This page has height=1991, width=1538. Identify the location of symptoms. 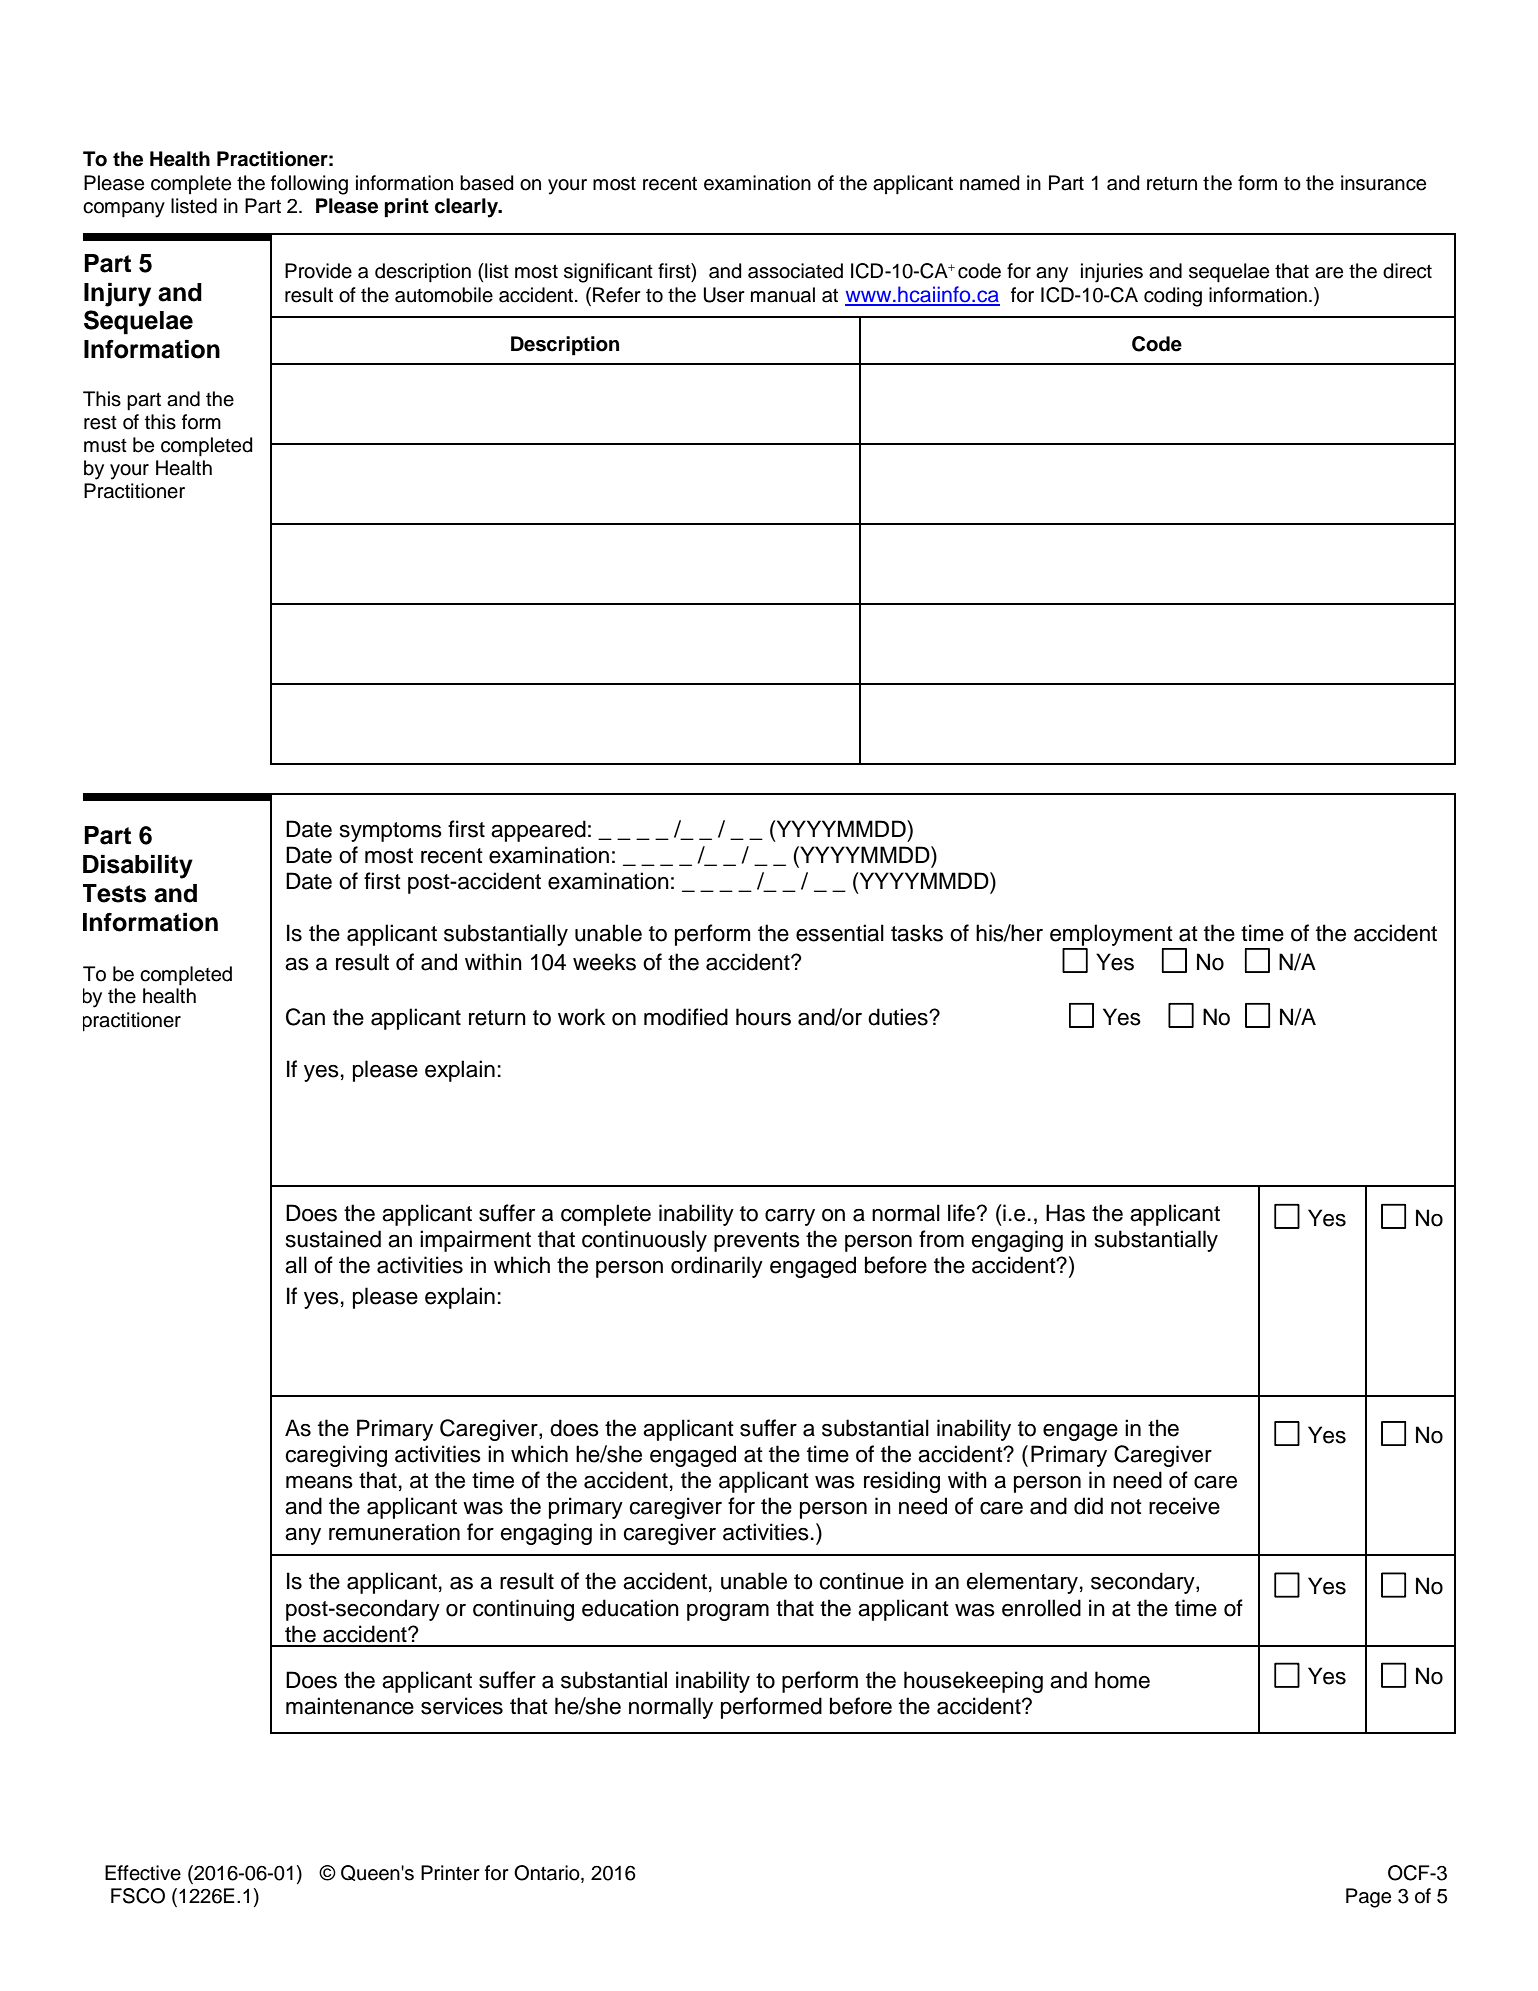
(391, 832).
